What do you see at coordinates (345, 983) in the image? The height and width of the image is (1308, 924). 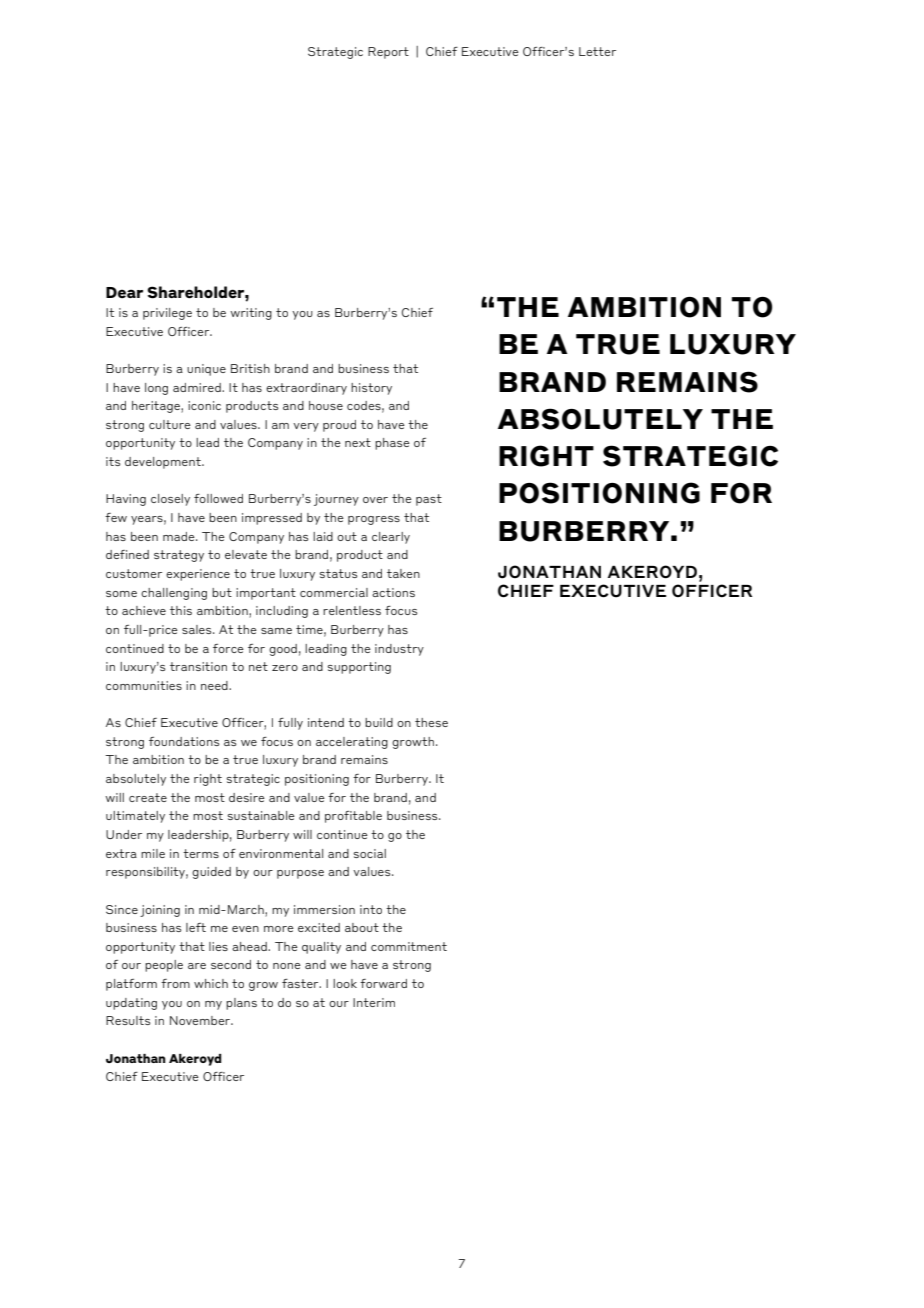 I see `look` at bounding box center [345, 983].
